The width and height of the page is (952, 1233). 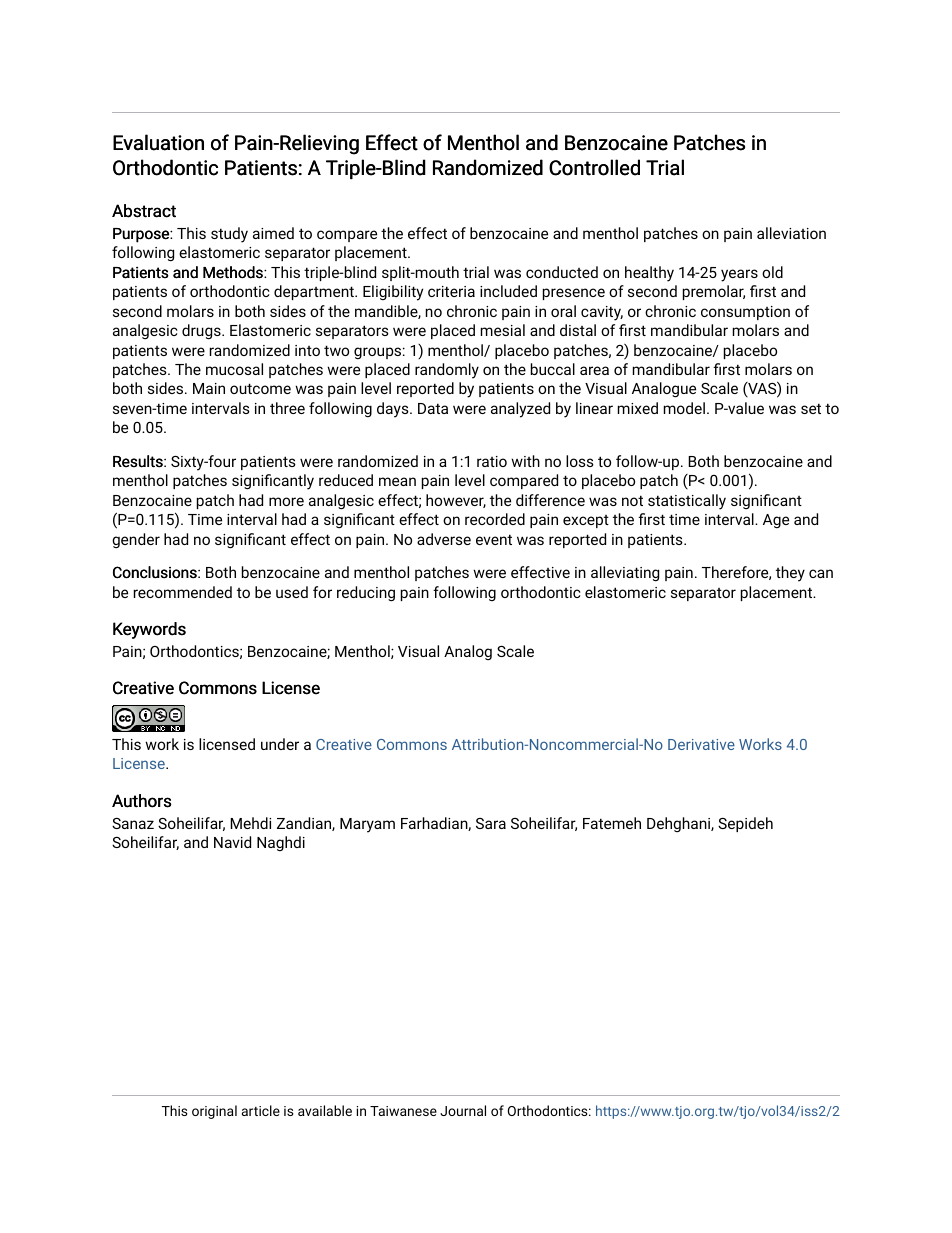 I want to click on Journal, so click(x=463, y=1110).
